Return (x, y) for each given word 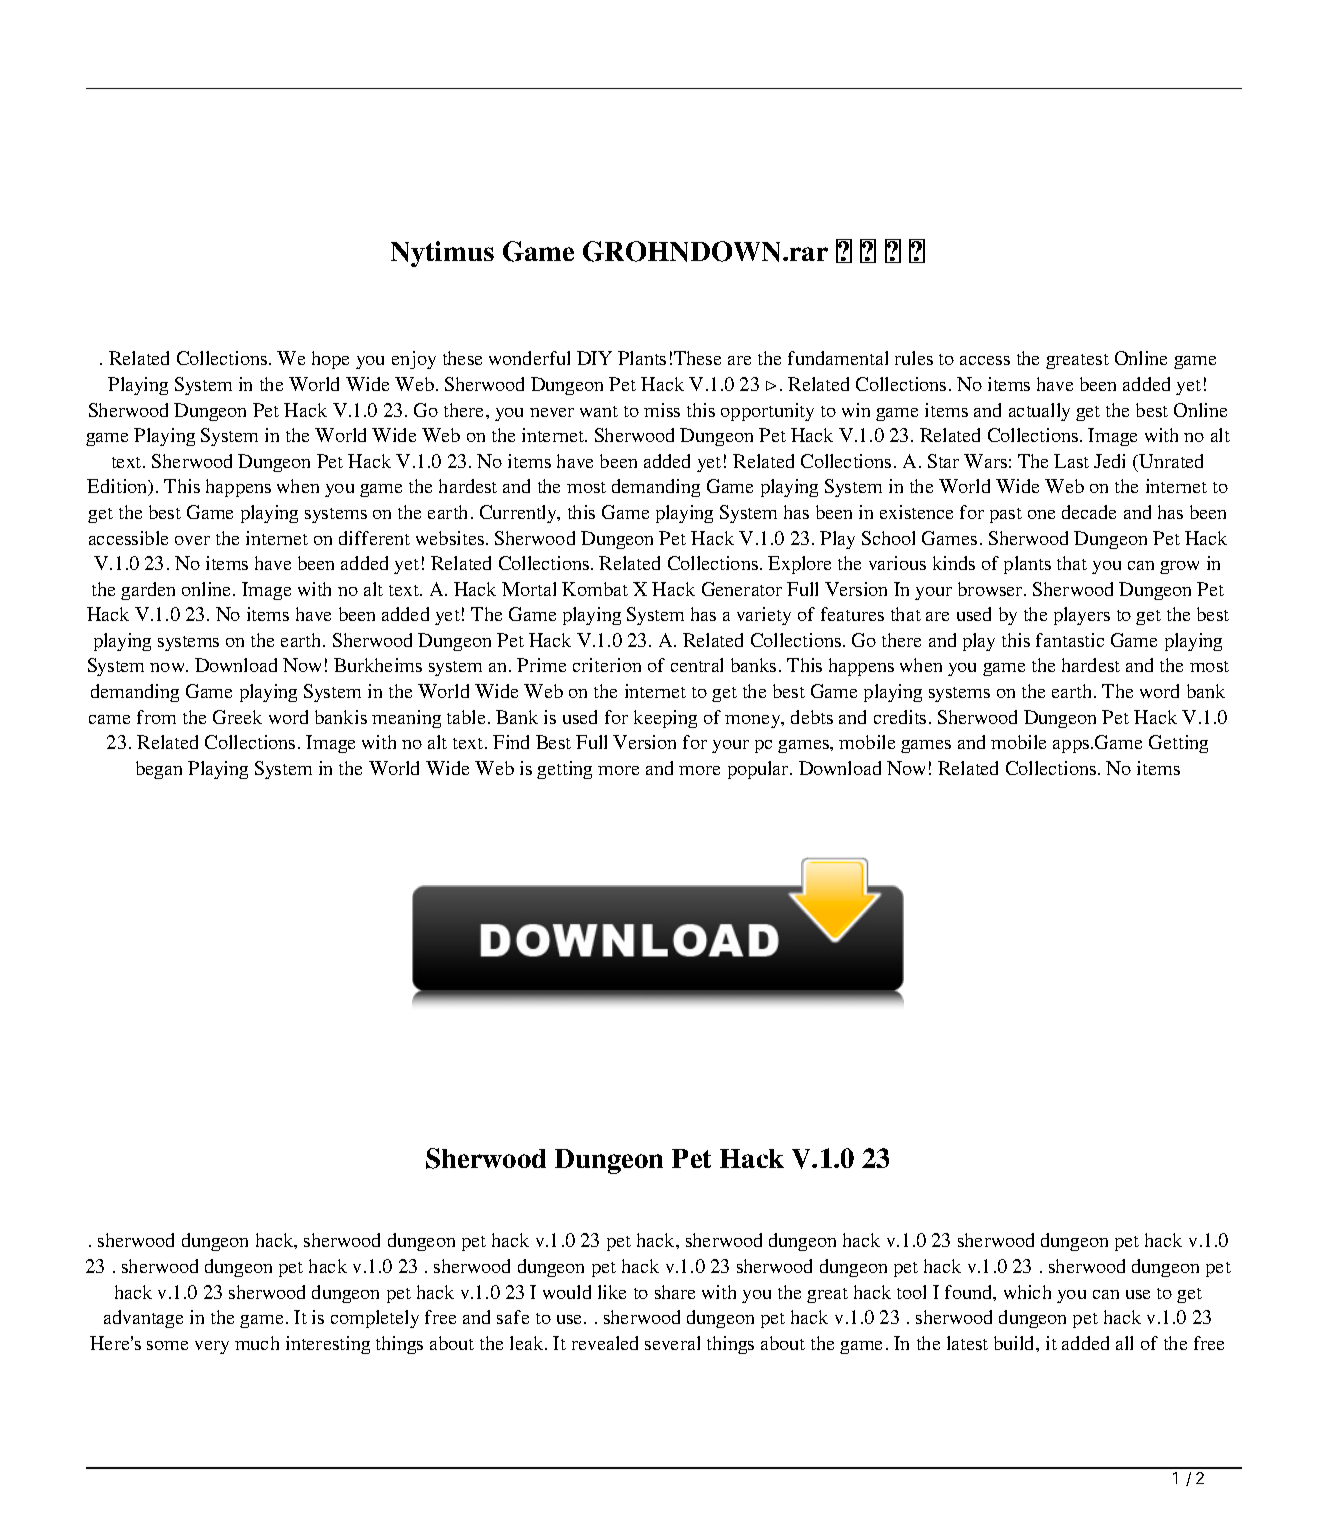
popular (759, 770)
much (257, 1343)
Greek (237, 717)
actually (1039, 412)
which (1027, 1292)
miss (662, 410)
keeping (665, 719)
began (159, 770)
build (1015, 1343)
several (672, 1343)
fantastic (1070, 640)
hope (330, 360)
